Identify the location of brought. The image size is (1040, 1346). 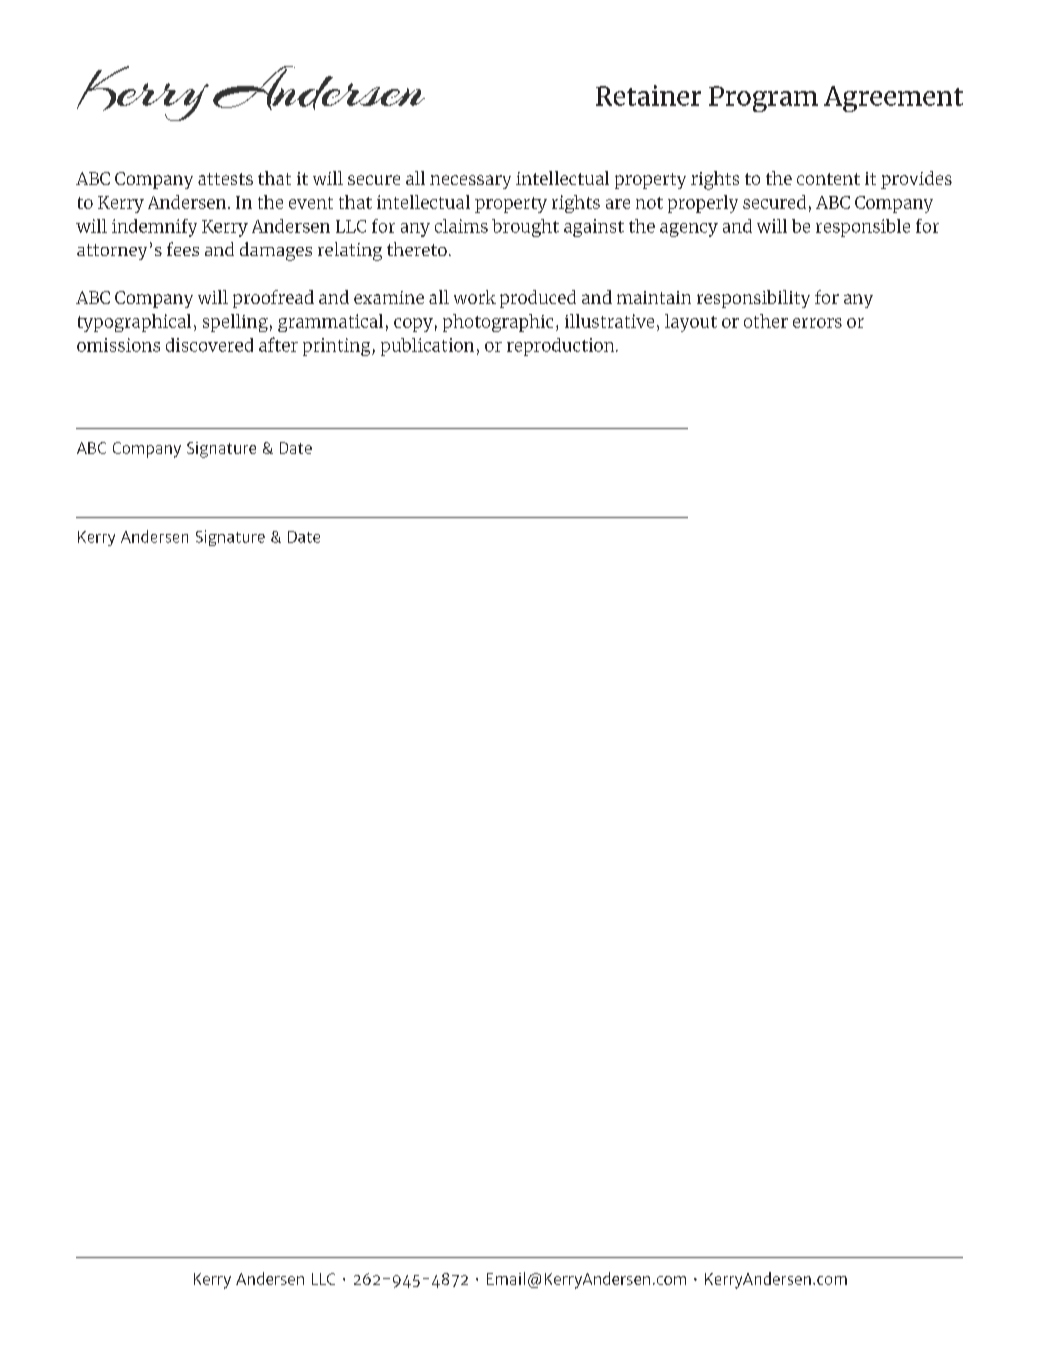
(525, 228).
